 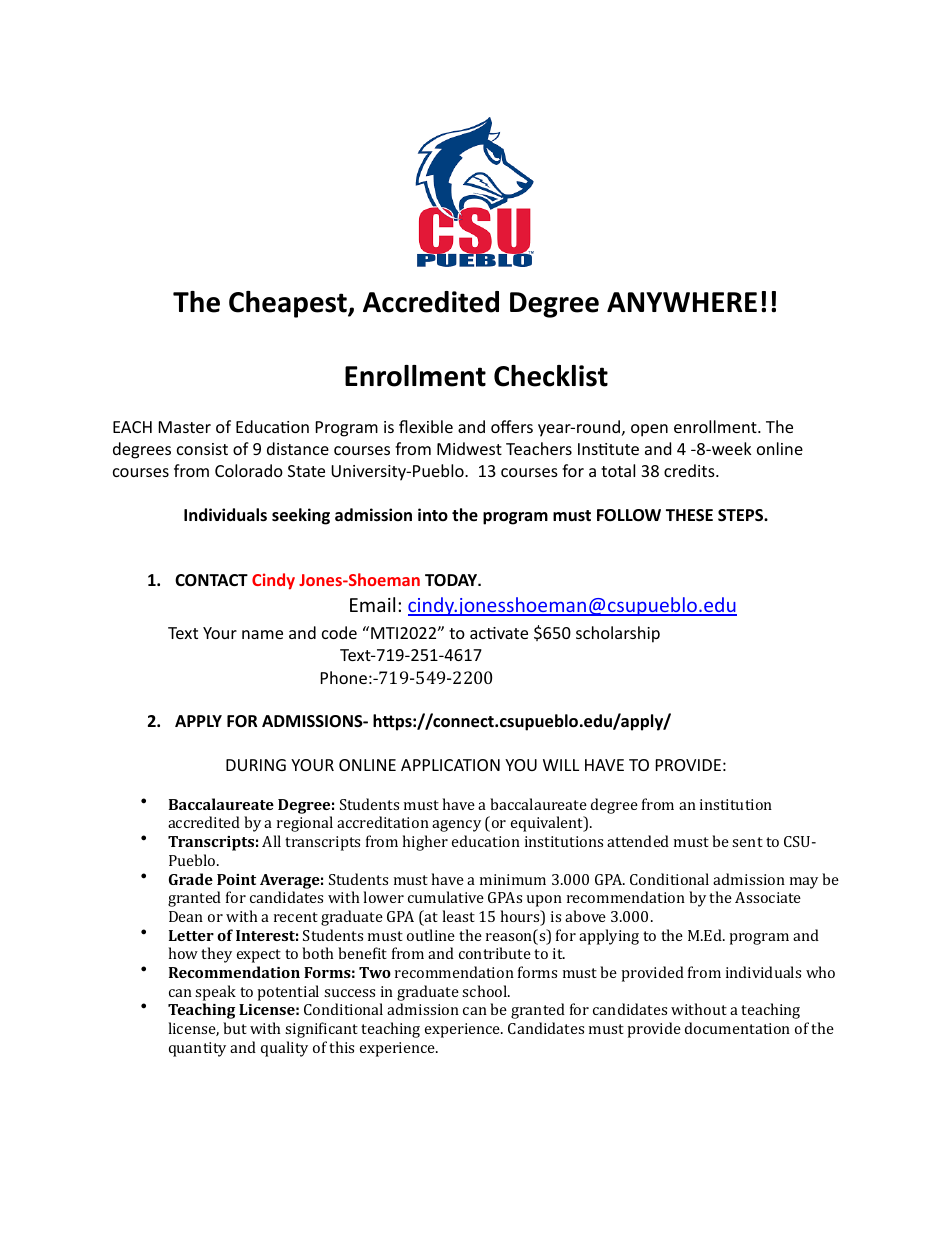 I want to click on sent, so click(x=747, y=842).
